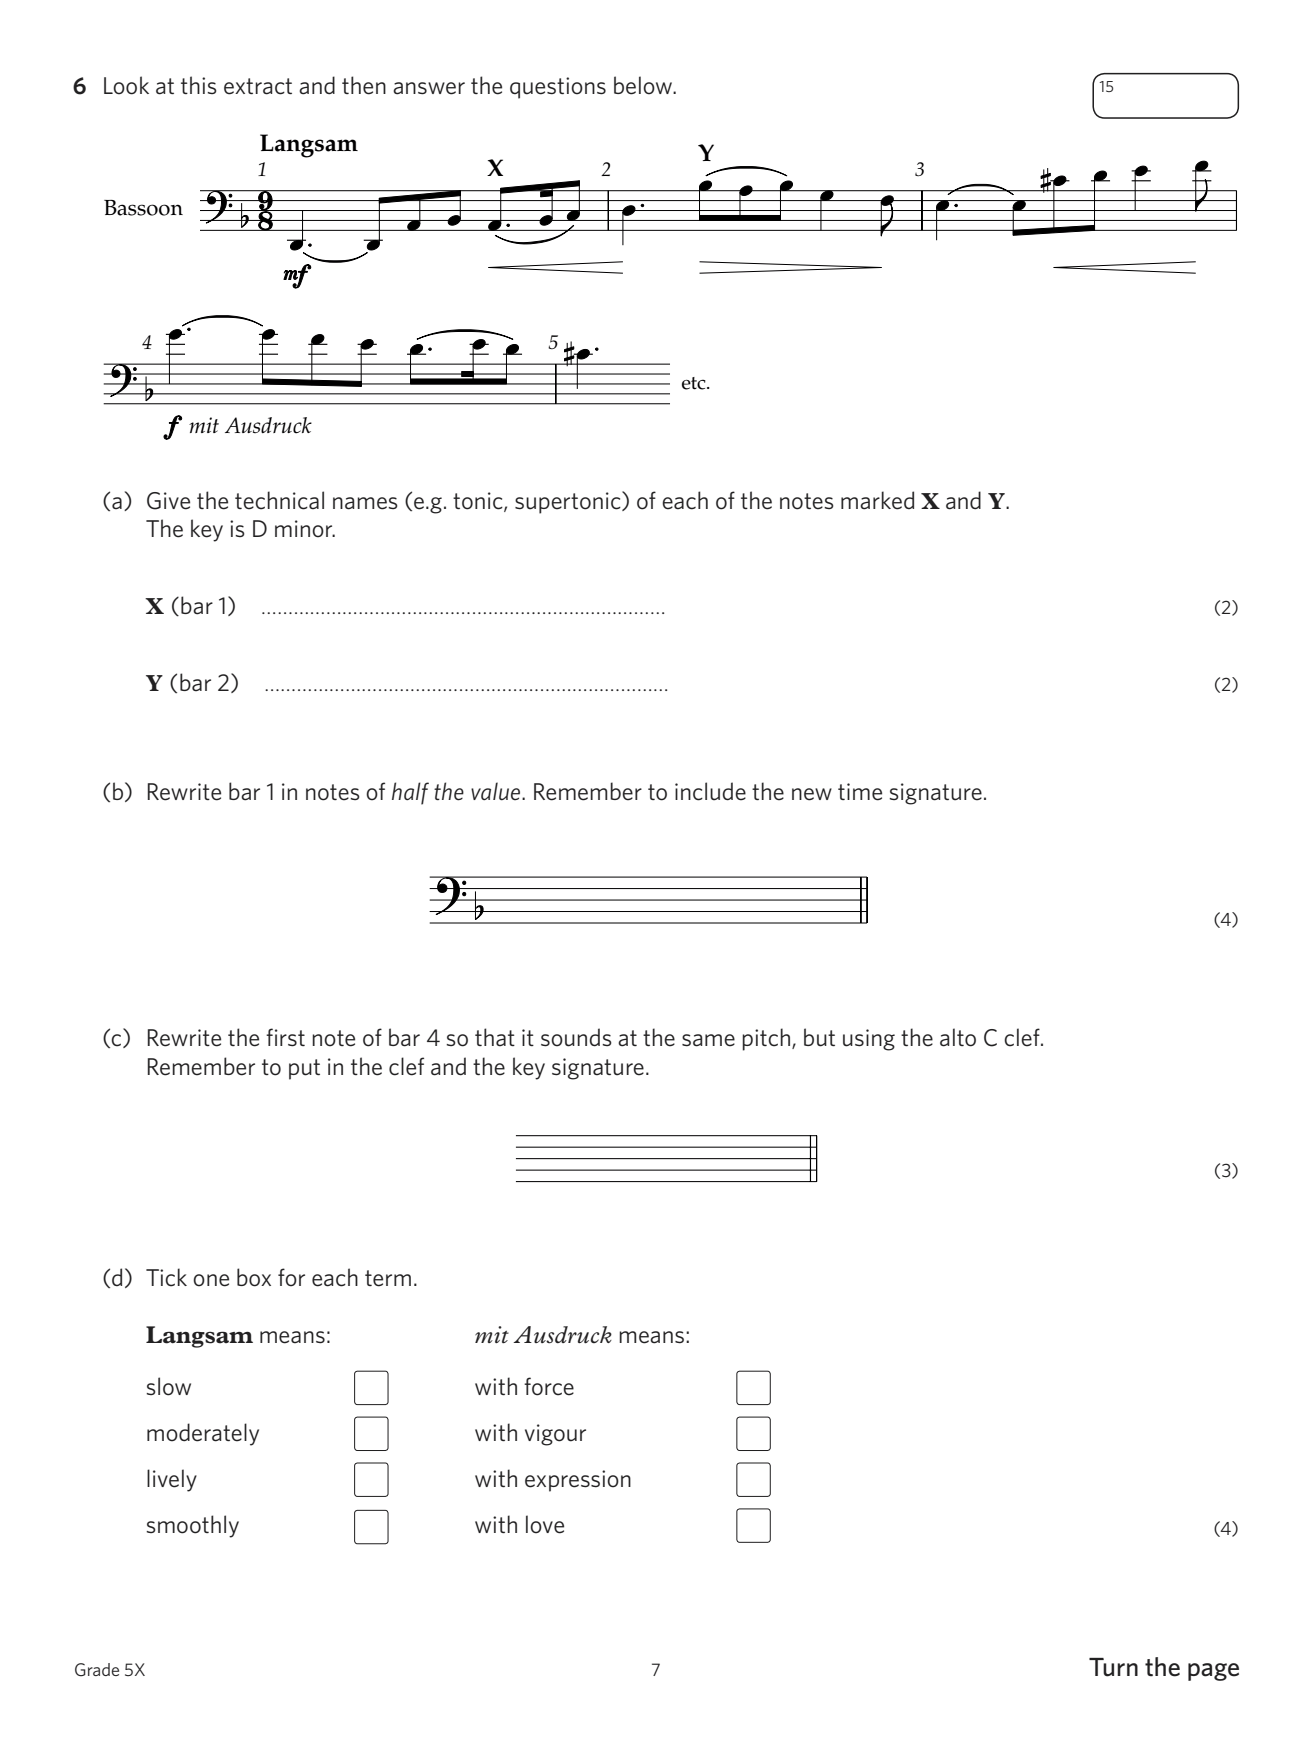  What do you see at coordinates (710, 791) in the page?
I see `include` at bounding box center [710, 791].
